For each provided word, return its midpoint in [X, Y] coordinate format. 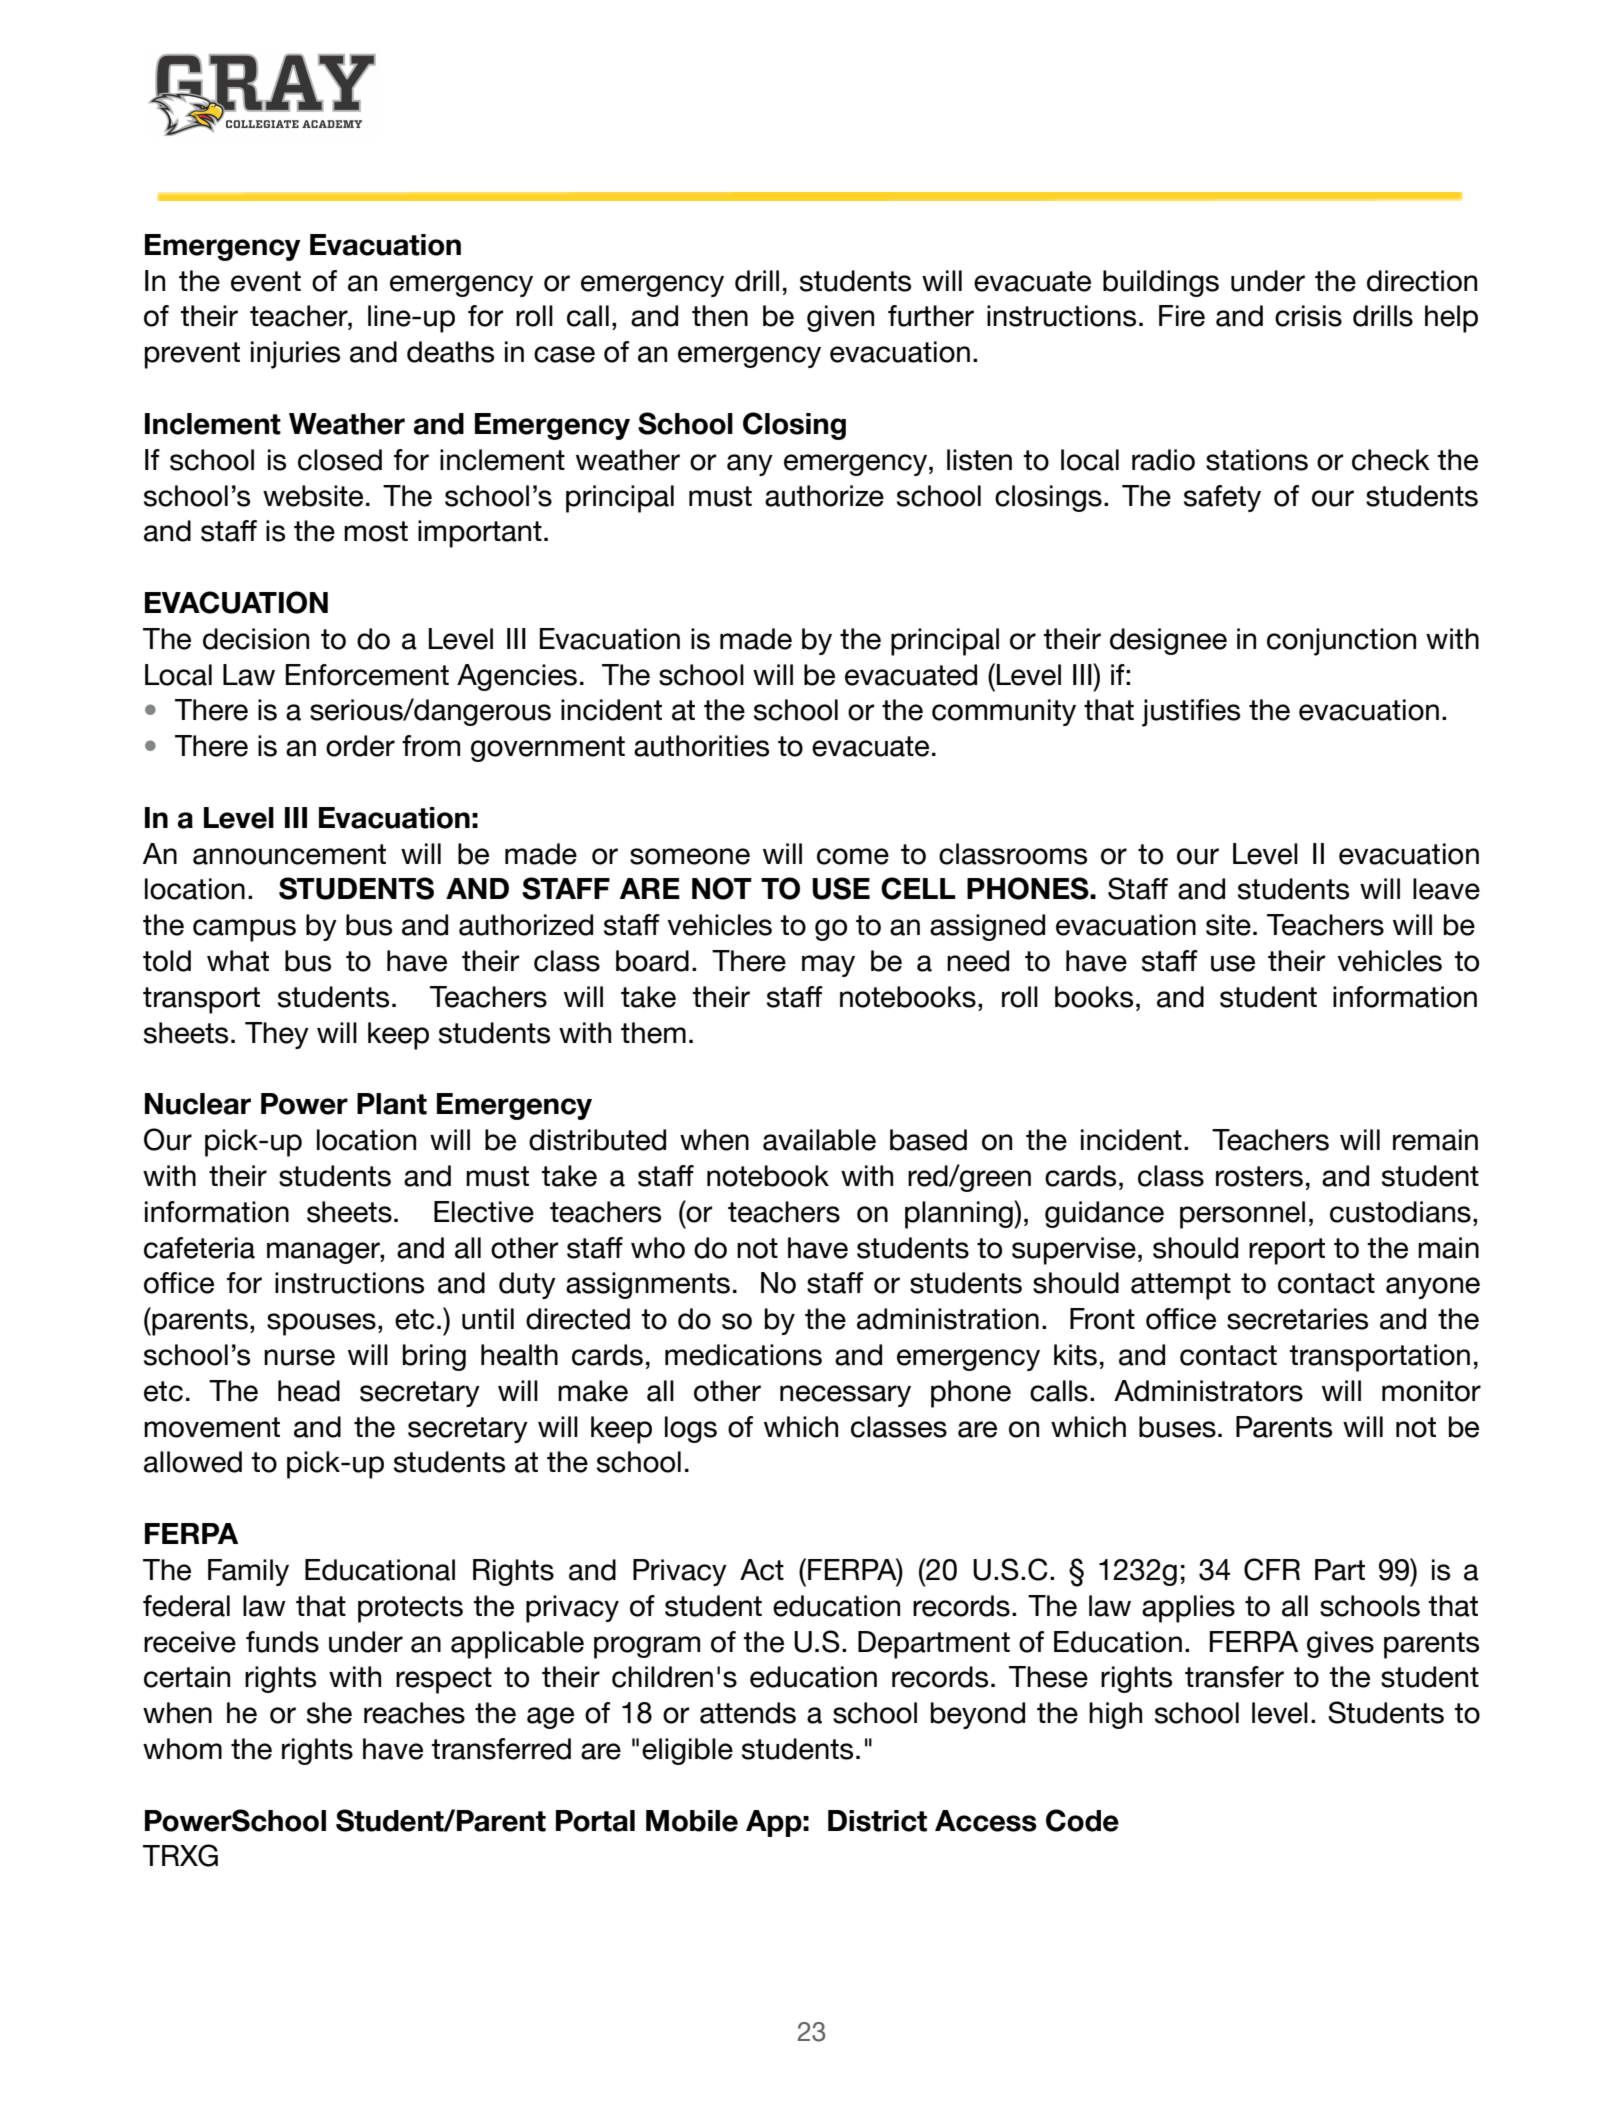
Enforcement [367, 675]
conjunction [1341, 642]
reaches [414, 1713]
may [828, 966]
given [840, 318]
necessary [845, 1396]
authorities [701, 746]
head [309, 1391]
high [1115, 1715]
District [877, 1821]
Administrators [1208, 1391]
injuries [295, 355]
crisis [1308, 316]
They [277, 1035]
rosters [1259, 1176]
